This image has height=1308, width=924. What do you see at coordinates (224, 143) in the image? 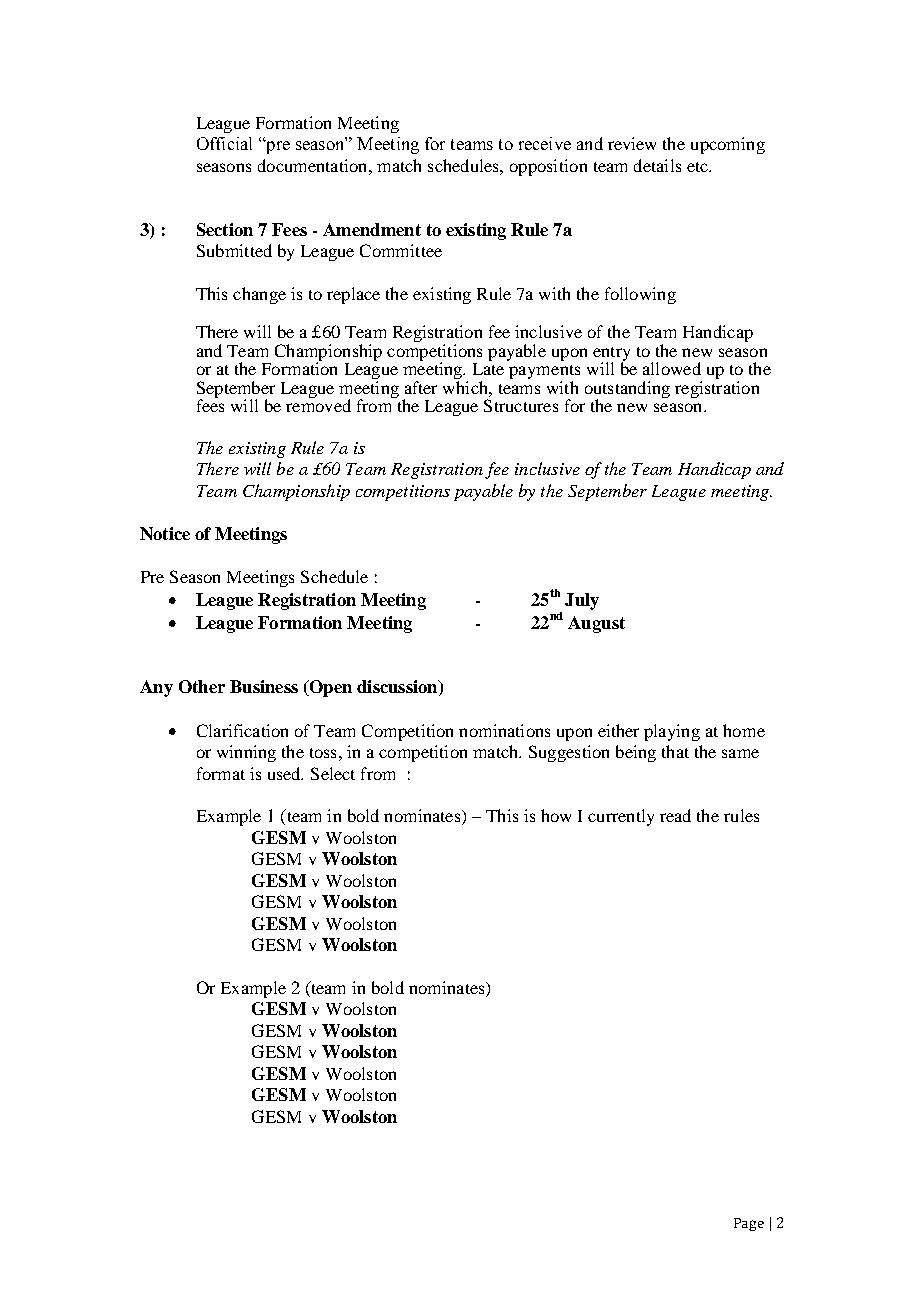
I see `Official` at bounding box center [224, 143].
